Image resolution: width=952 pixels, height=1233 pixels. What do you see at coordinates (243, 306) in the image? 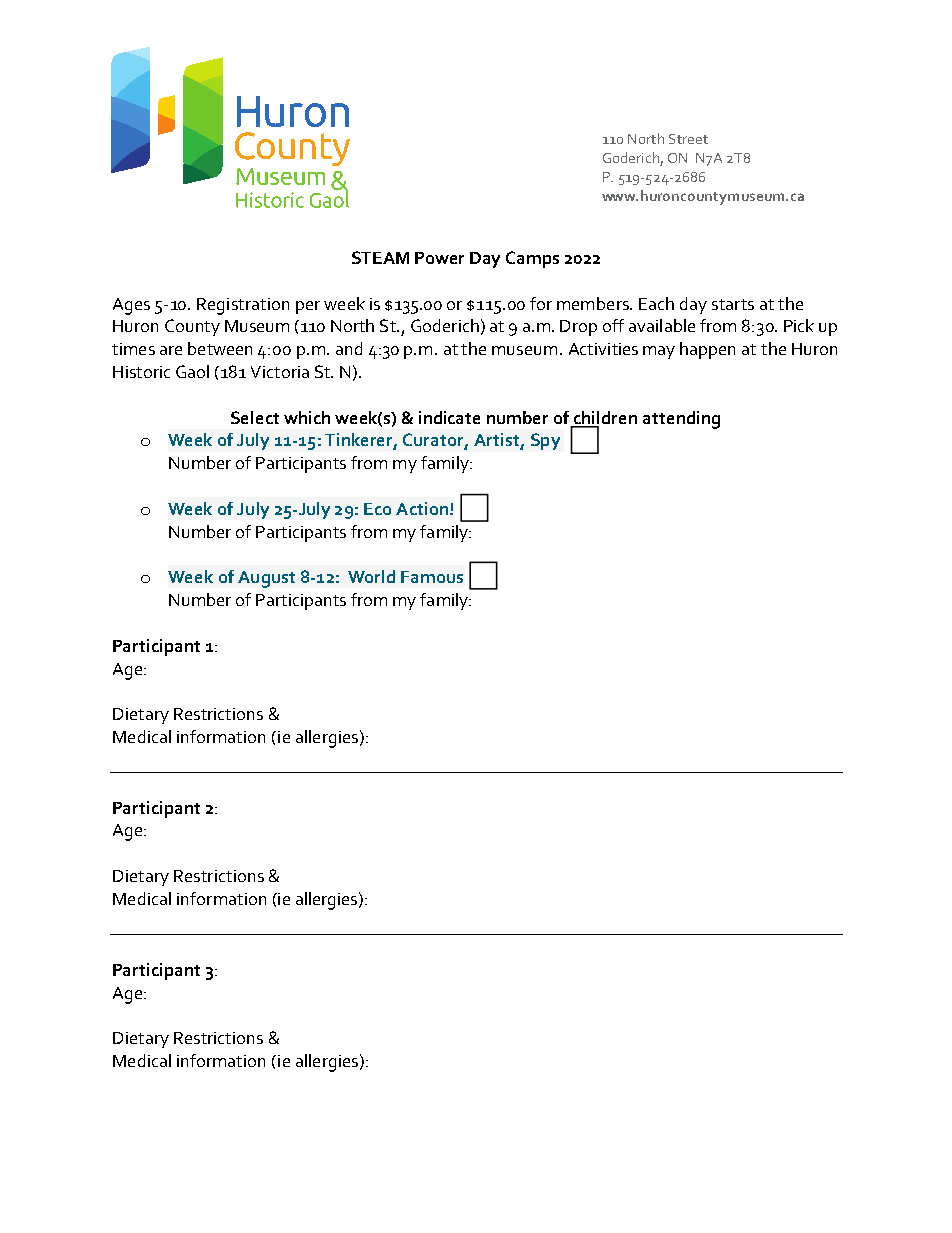
I see `Registration` at bounding box center [243, 306].
